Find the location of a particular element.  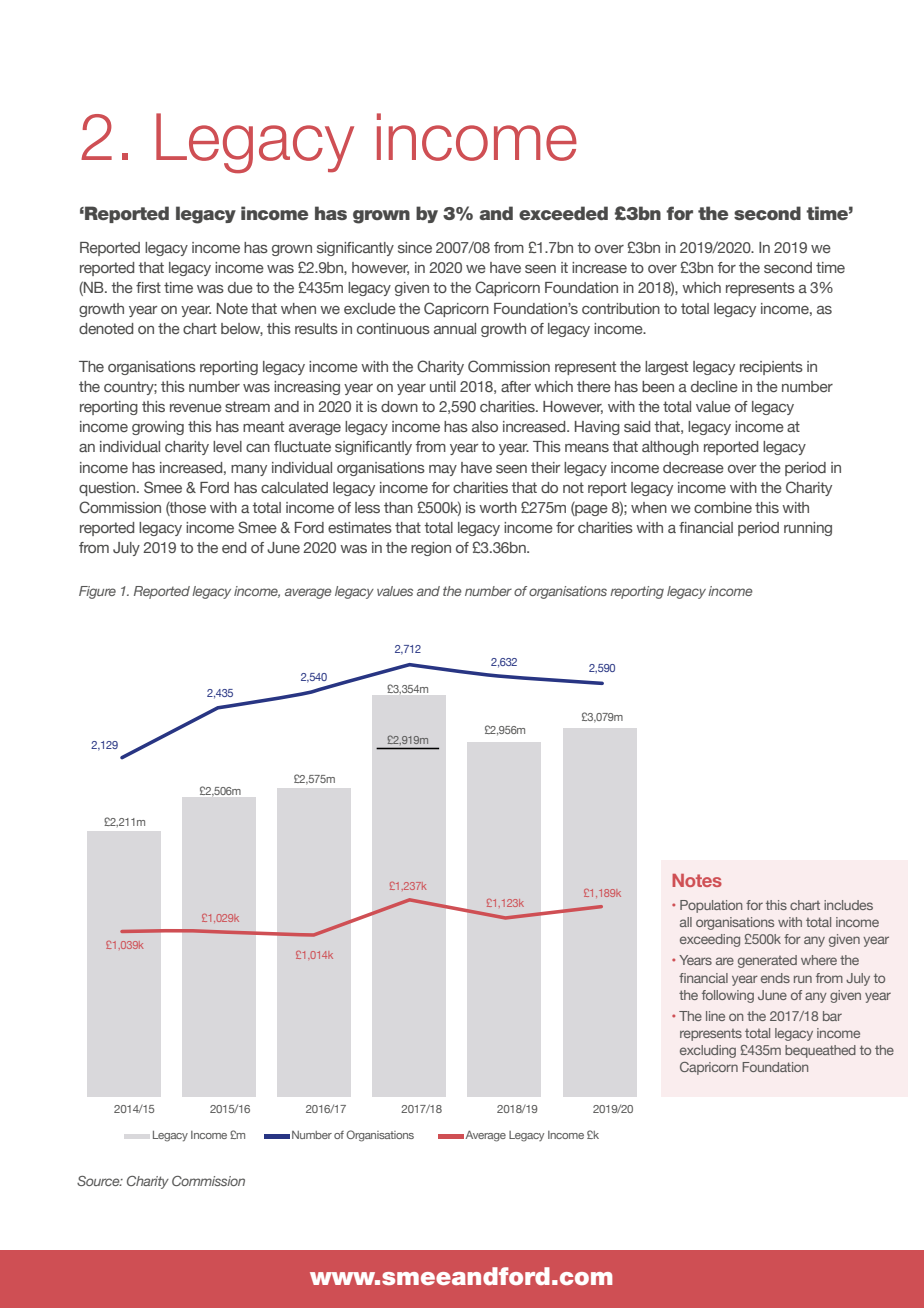

first is located at coordinates (148, 287).
